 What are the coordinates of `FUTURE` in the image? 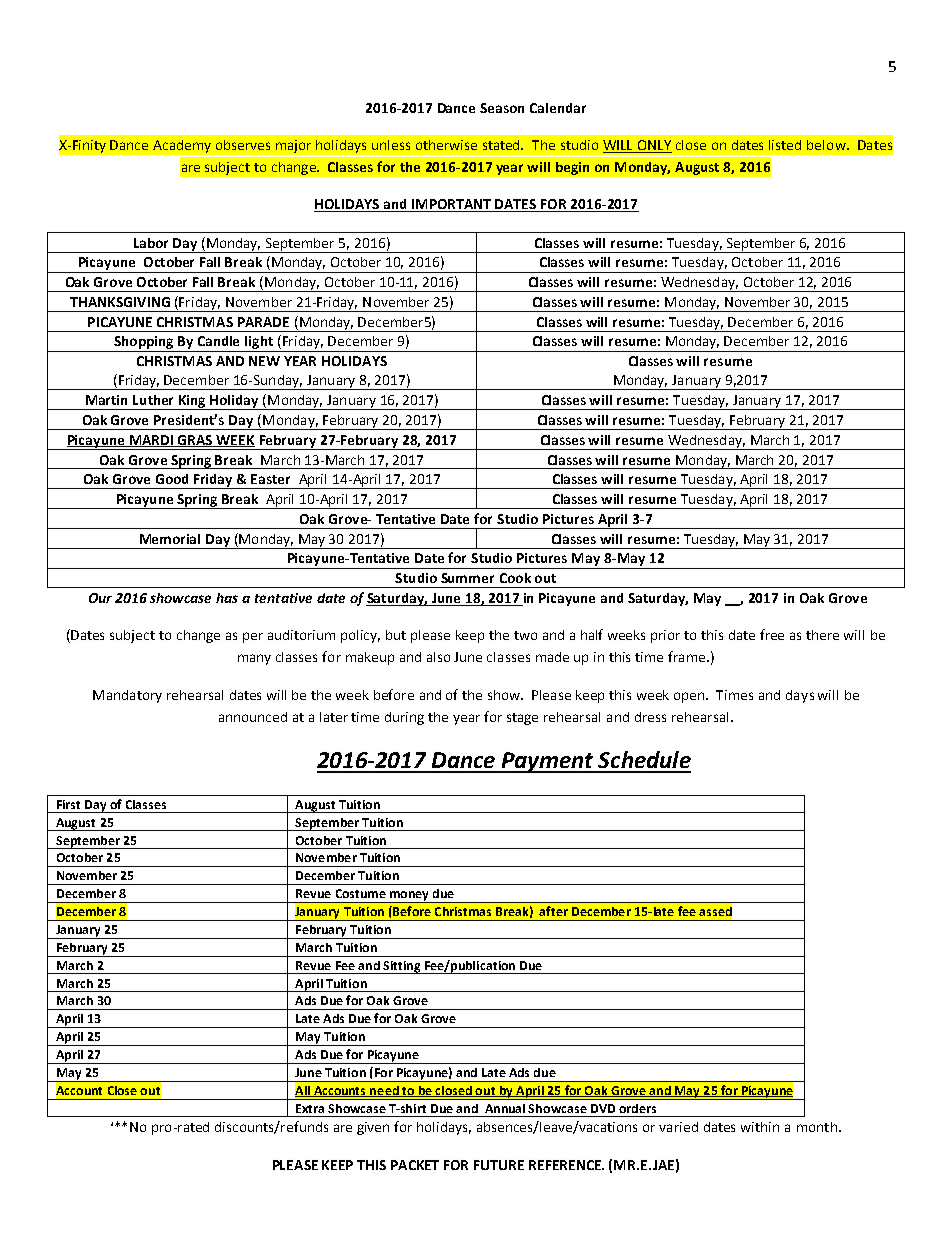 It's located at (499, 1165).
